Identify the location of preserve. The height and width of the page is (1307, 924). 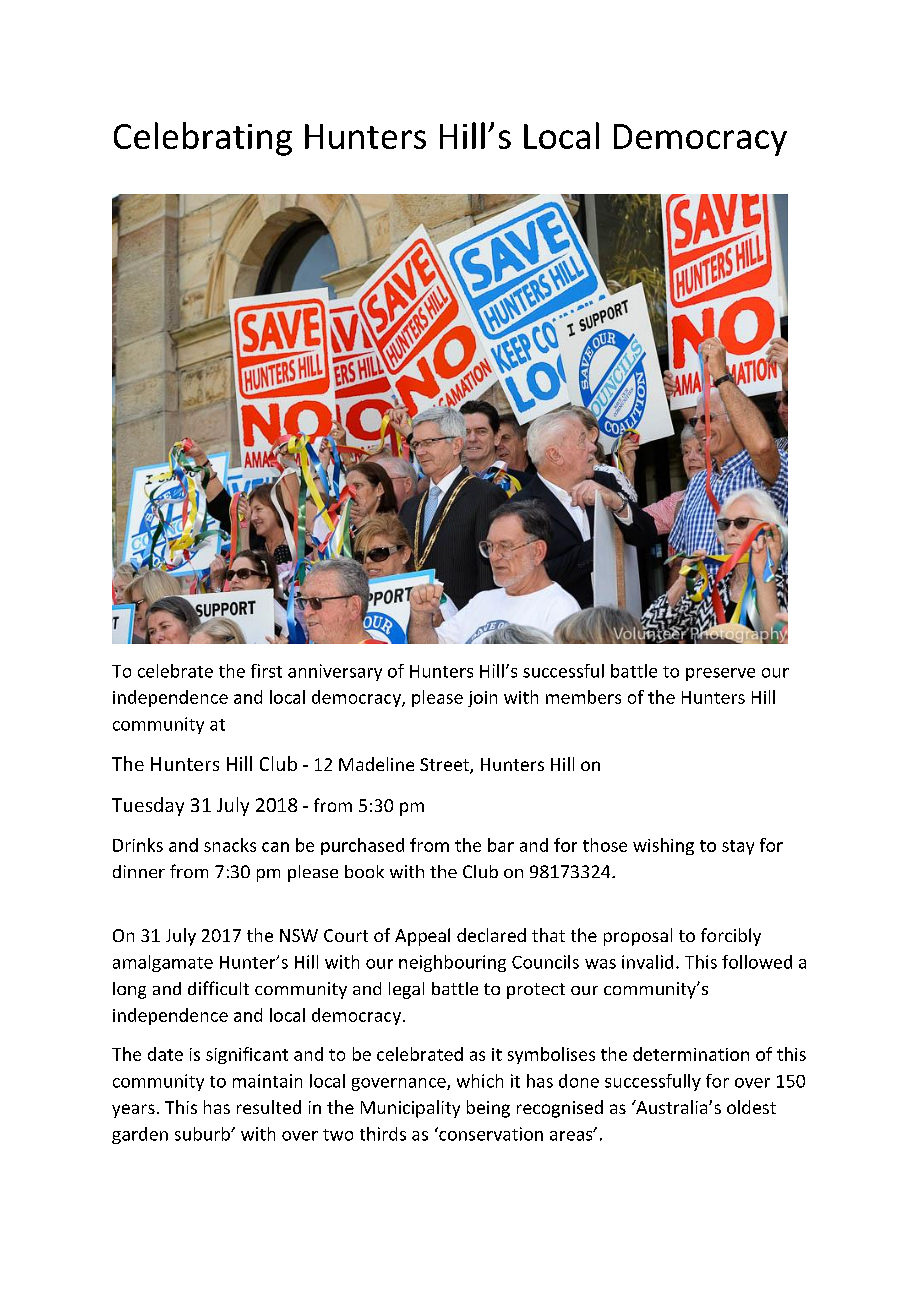
(720, 674).
